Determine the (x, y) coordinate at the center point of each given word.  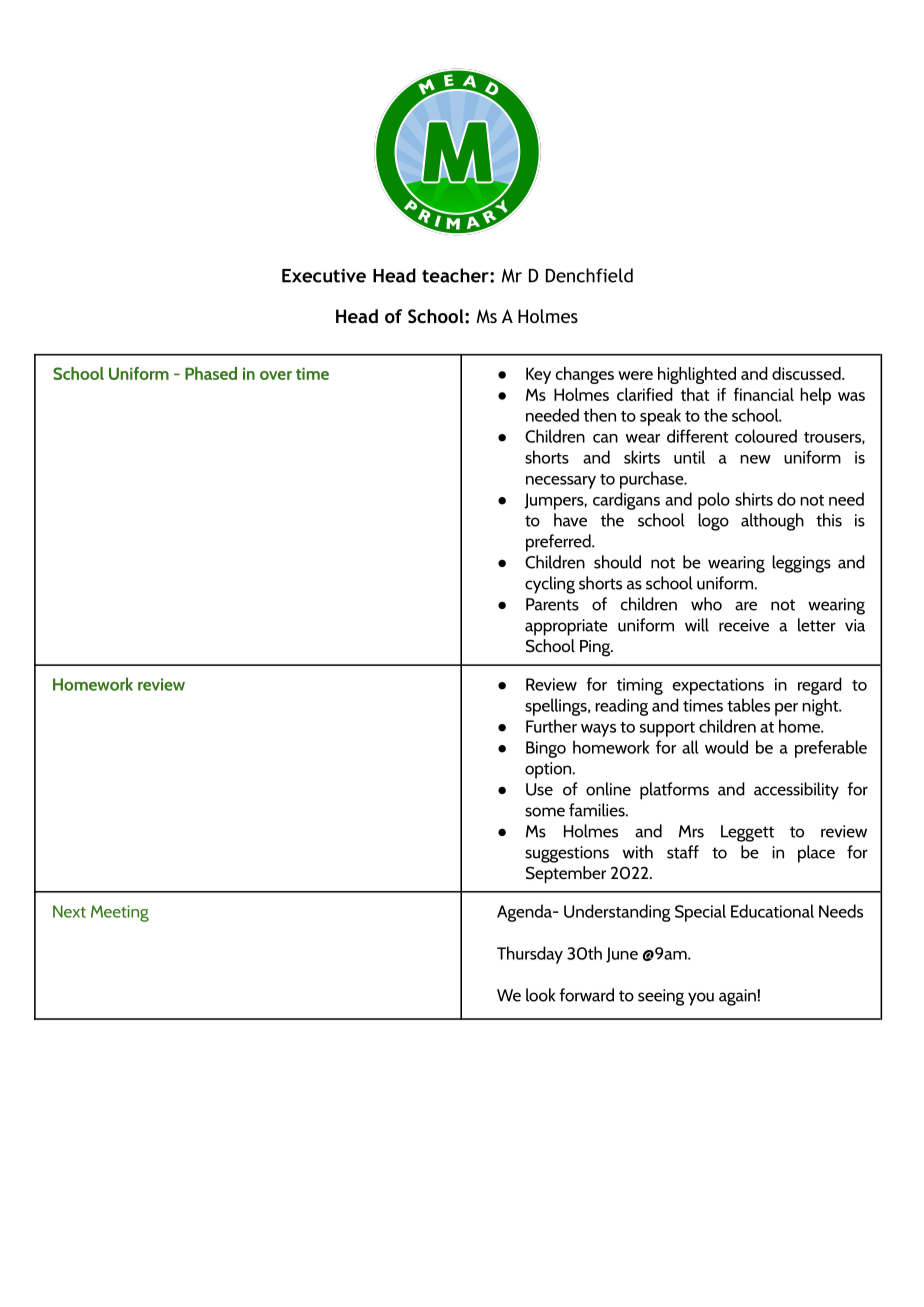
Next (69, 911)
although (772, 522)
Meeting (120, 913)
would (726, 747)
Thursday (530, 955)
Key (538, 375)
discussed (807, 373)
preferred (559, 543)
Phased (211, 373)
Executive (324, 275)
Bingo (546, 749)
